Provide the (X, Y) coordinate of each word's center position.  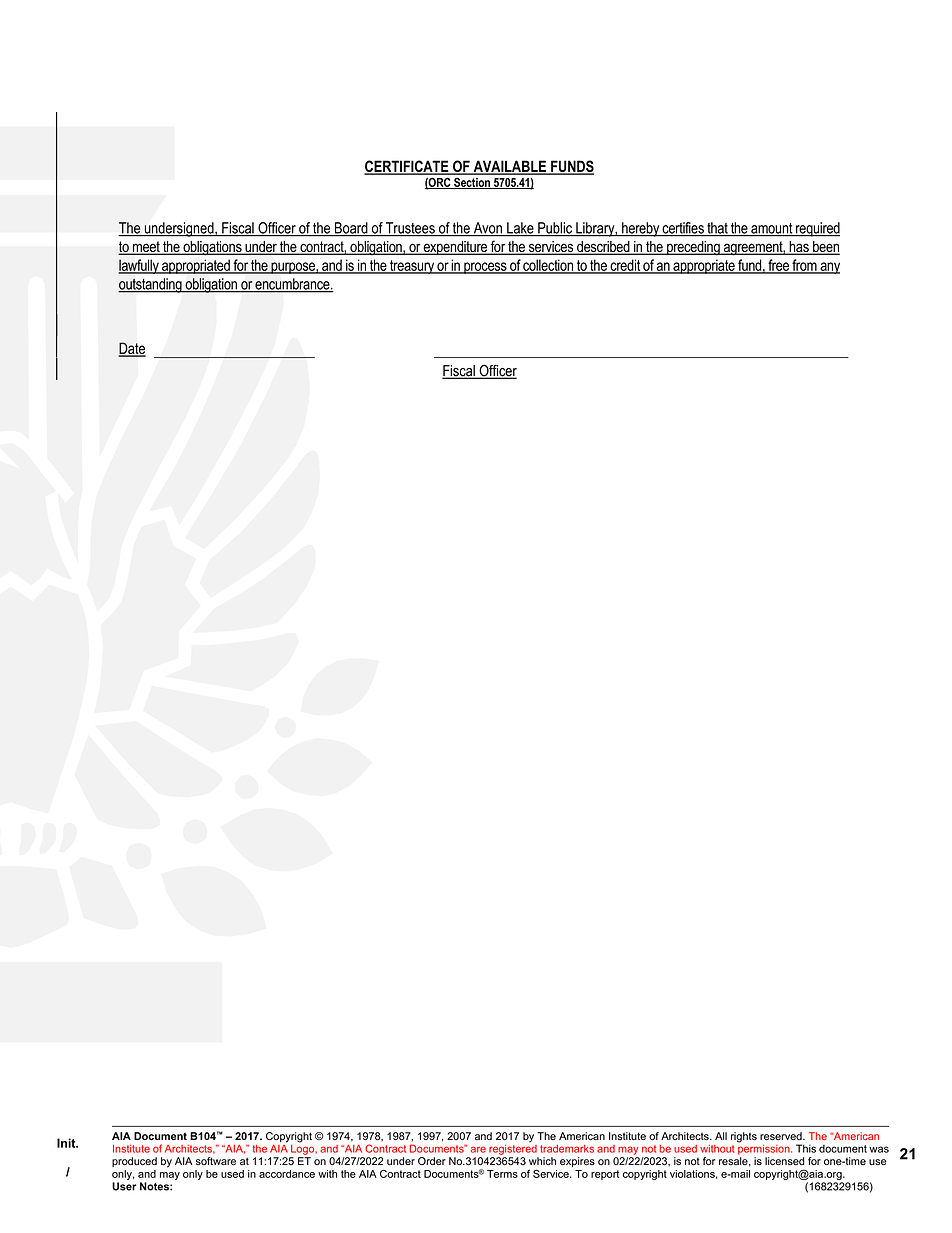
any (829, 268)
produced (134, 1162)
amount (772, 229)
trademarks (567, 1149)
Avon (487, 229)
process (485, 268)
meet (146, 248)
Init (67, 1143)
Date (132, 349)
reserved (782, 1136)
